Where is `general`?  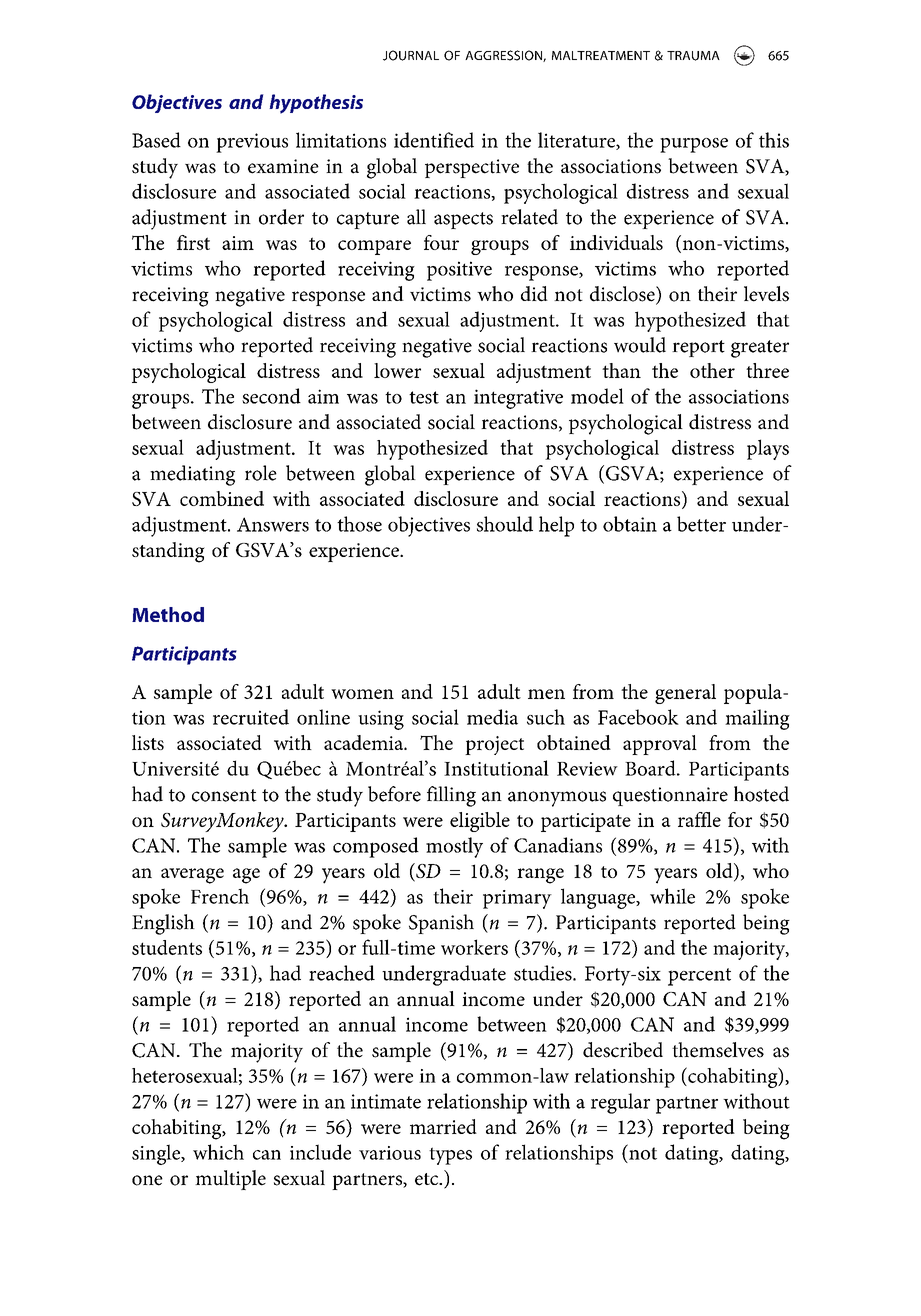
general is located at coordinates (685, 694).
